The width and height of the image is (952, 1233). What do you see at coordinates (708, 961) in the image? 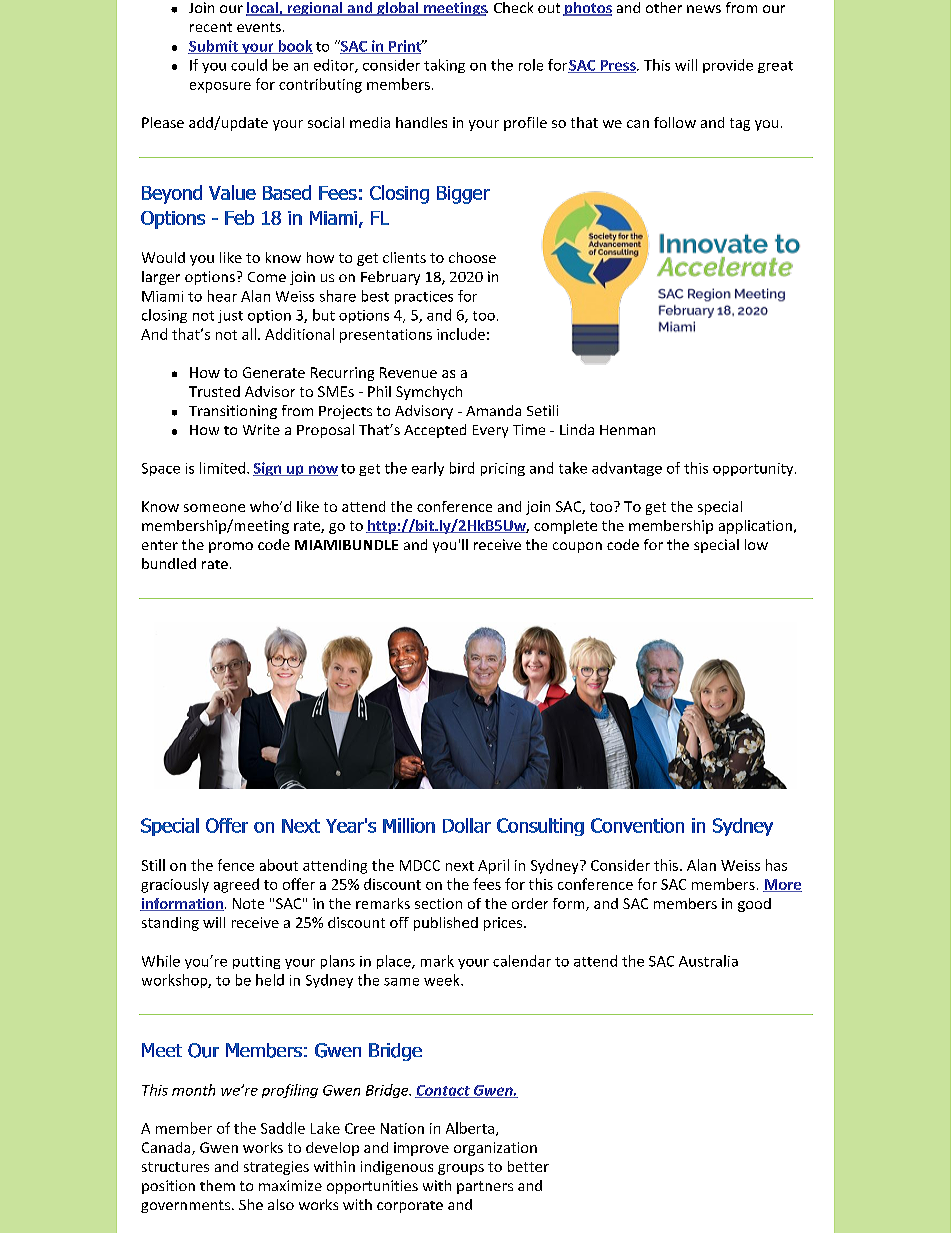
I see `Australia` at bounding box center [708, 961].
